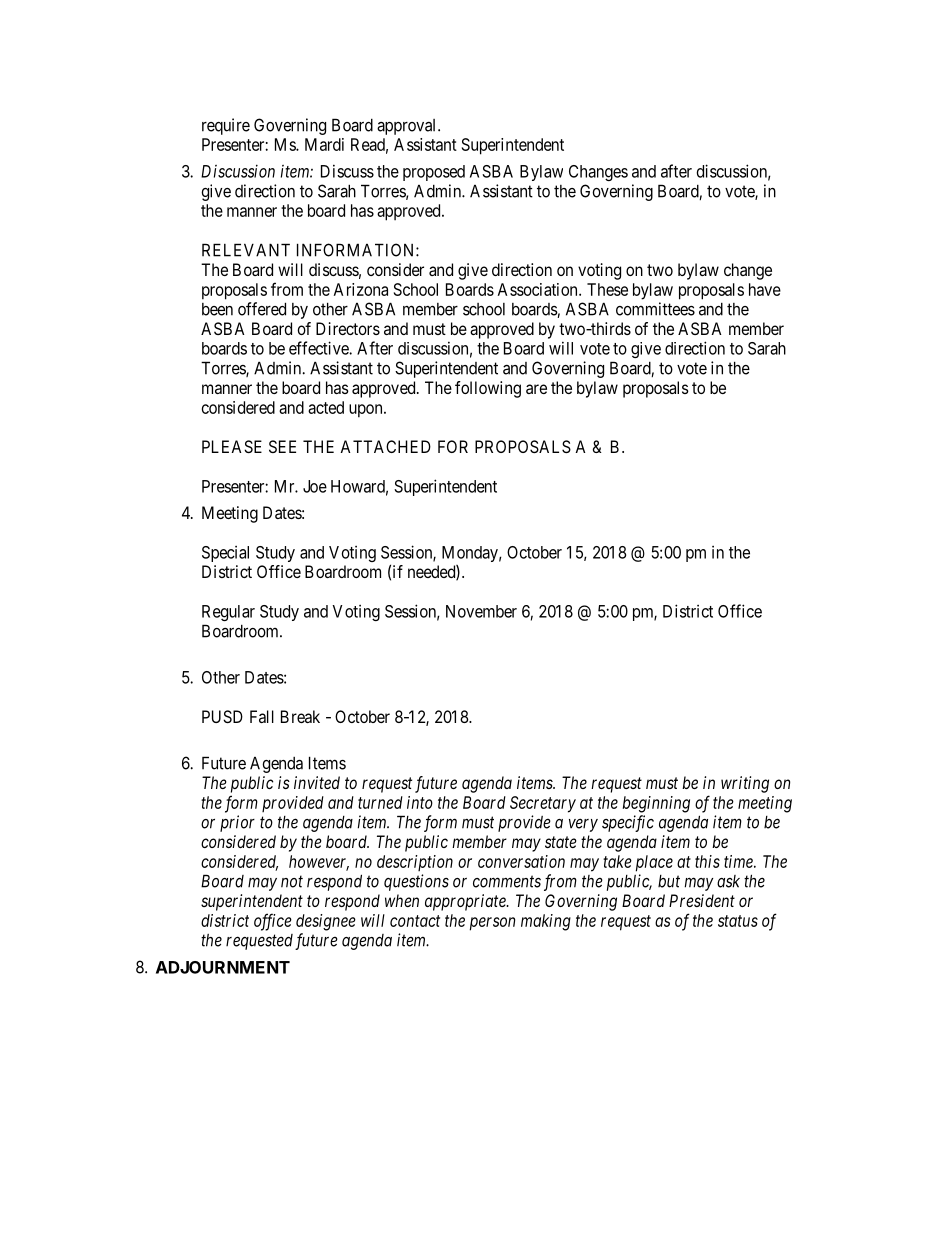 This page has width=952, height=1233. I want to click on Break, so click(300, 716).
